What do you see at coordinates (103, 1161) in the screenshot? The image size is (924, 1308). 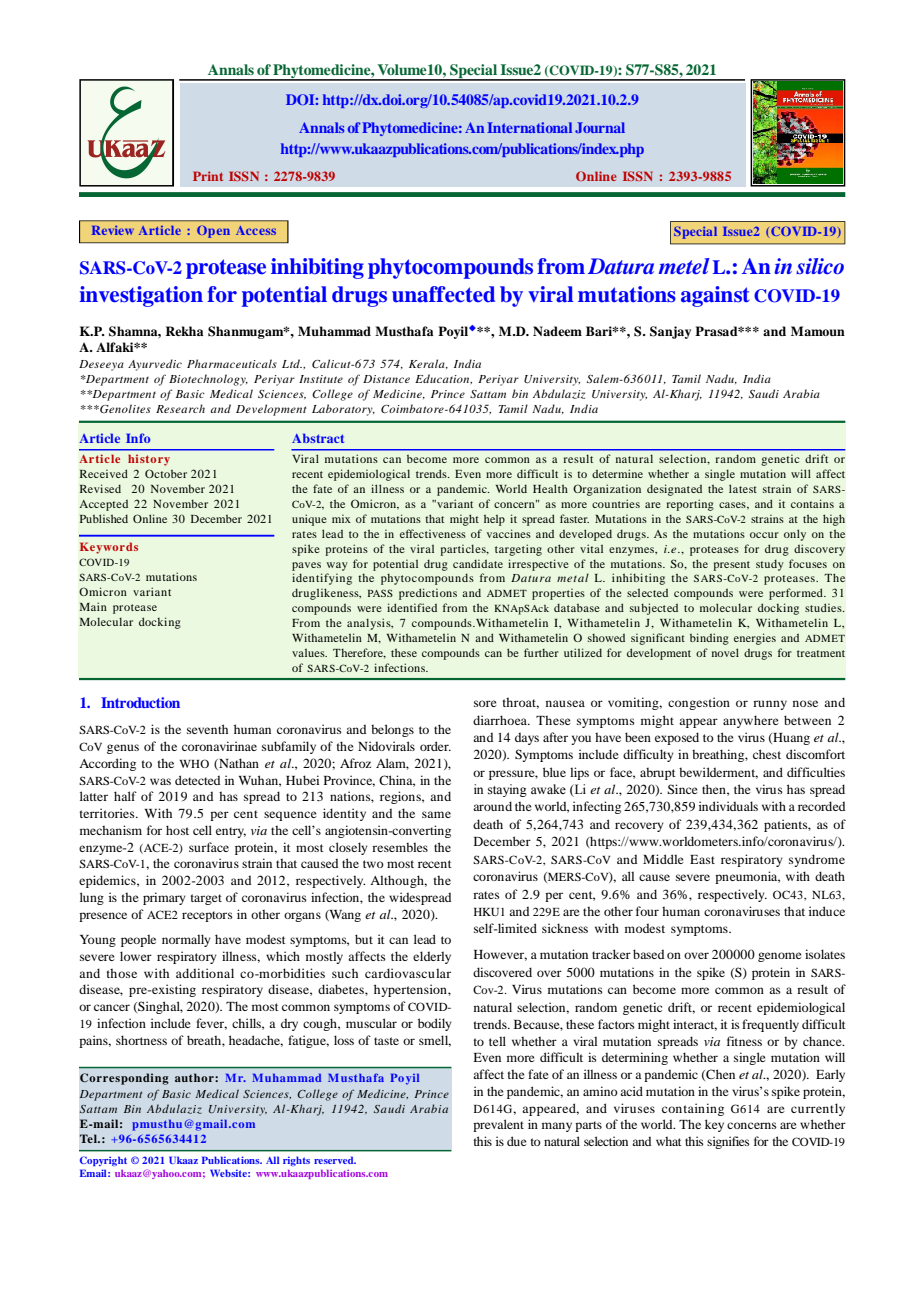 I see `Copyright` at bounding box center [103, 1161].
